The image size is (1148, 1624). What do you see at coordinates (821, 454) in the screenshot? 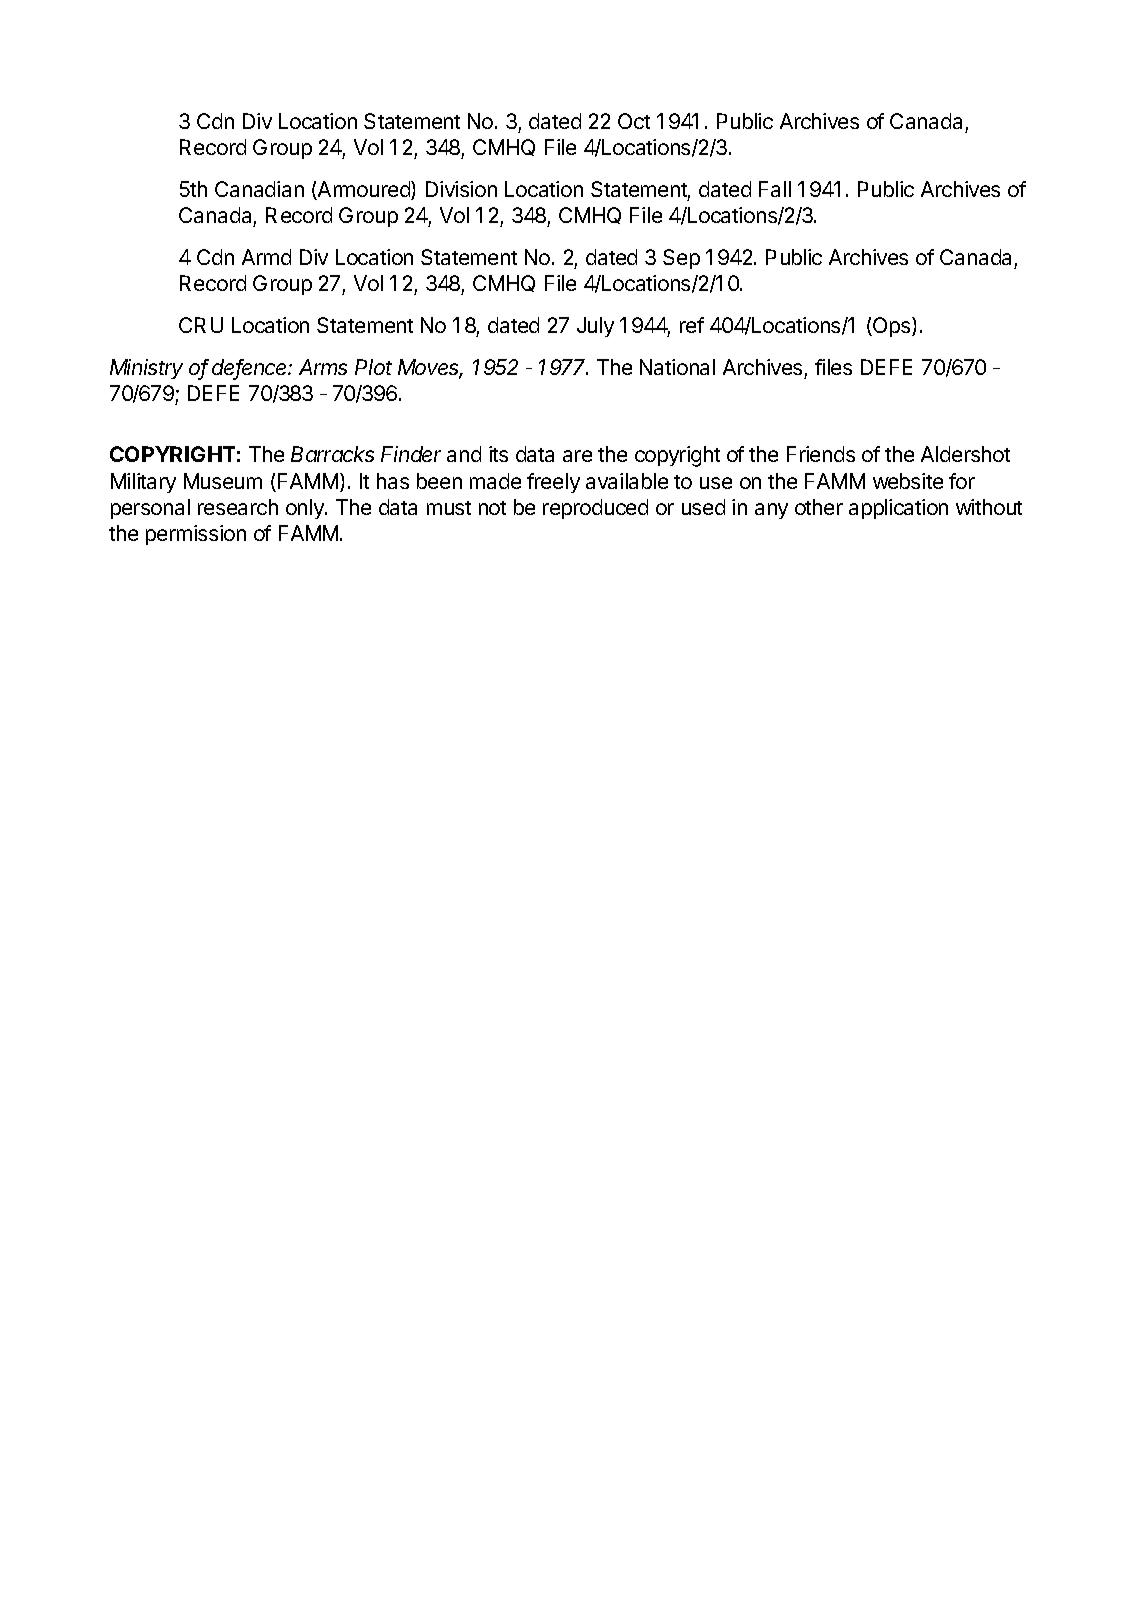
I see `Friends` at bounding box center [821, 454].
